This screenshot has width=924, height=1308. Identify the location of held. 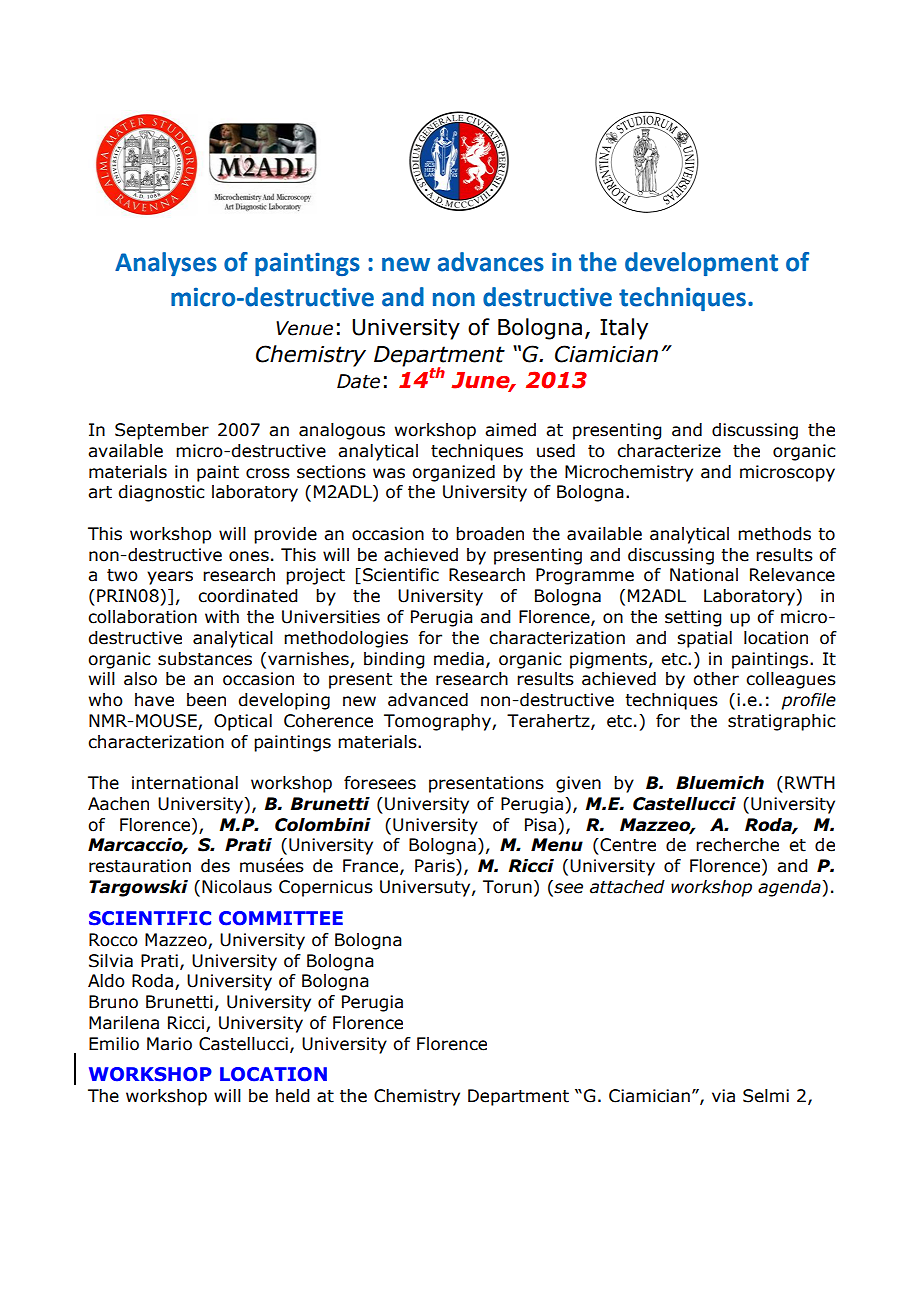
(293, 1096).
